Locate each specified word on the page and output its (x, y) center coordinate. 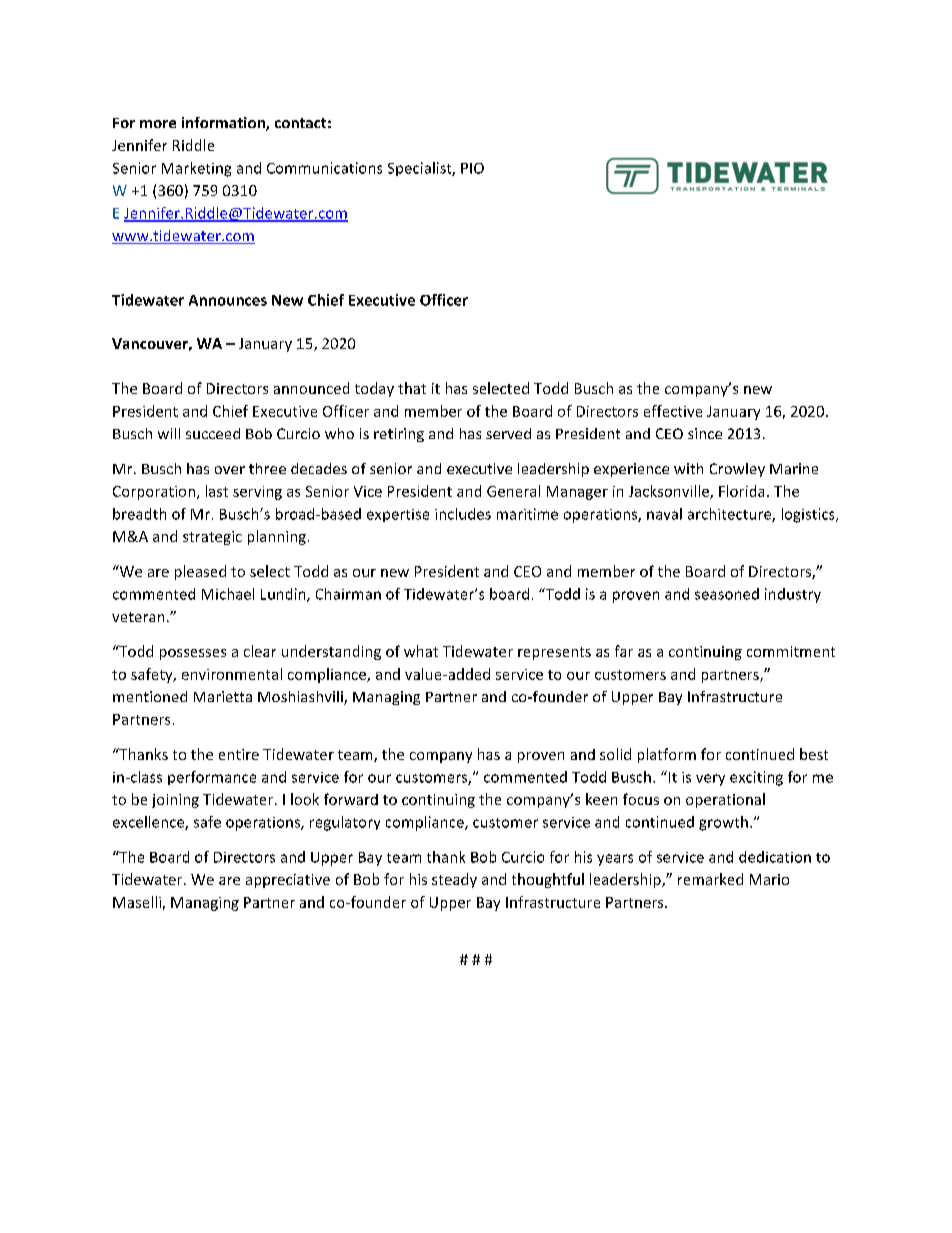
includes (463, 514)
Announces (228, 300)
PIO (472, 168)
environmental (232, 674)
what (421, 651)
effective (673, 411)
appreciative (288, 881)
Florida (741, 491)
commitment (791, 651)
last (217, 491)
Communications (324, 168)
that (412, 388)
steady (454, 880)
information (224, 124)
